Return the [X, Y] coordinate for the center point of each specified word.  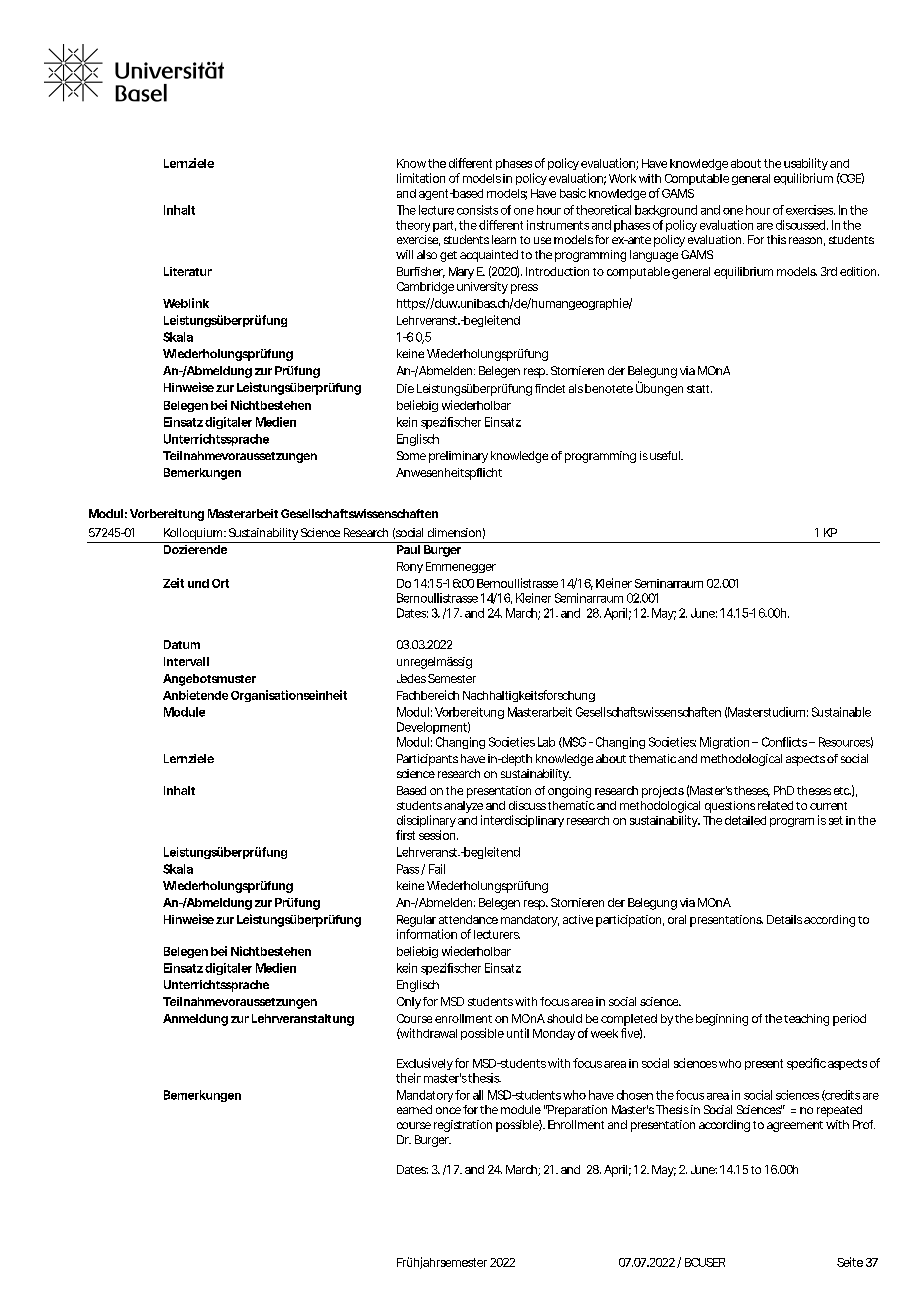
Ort [220, 583]
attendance [468, 919]
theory [413, 226]
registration [463, 1126]
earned [414, 1109]
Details [784, 919]
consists [477, 210]
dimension [454, 532]
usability [806, 164]
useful [666, 455]
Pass [409, 869]
